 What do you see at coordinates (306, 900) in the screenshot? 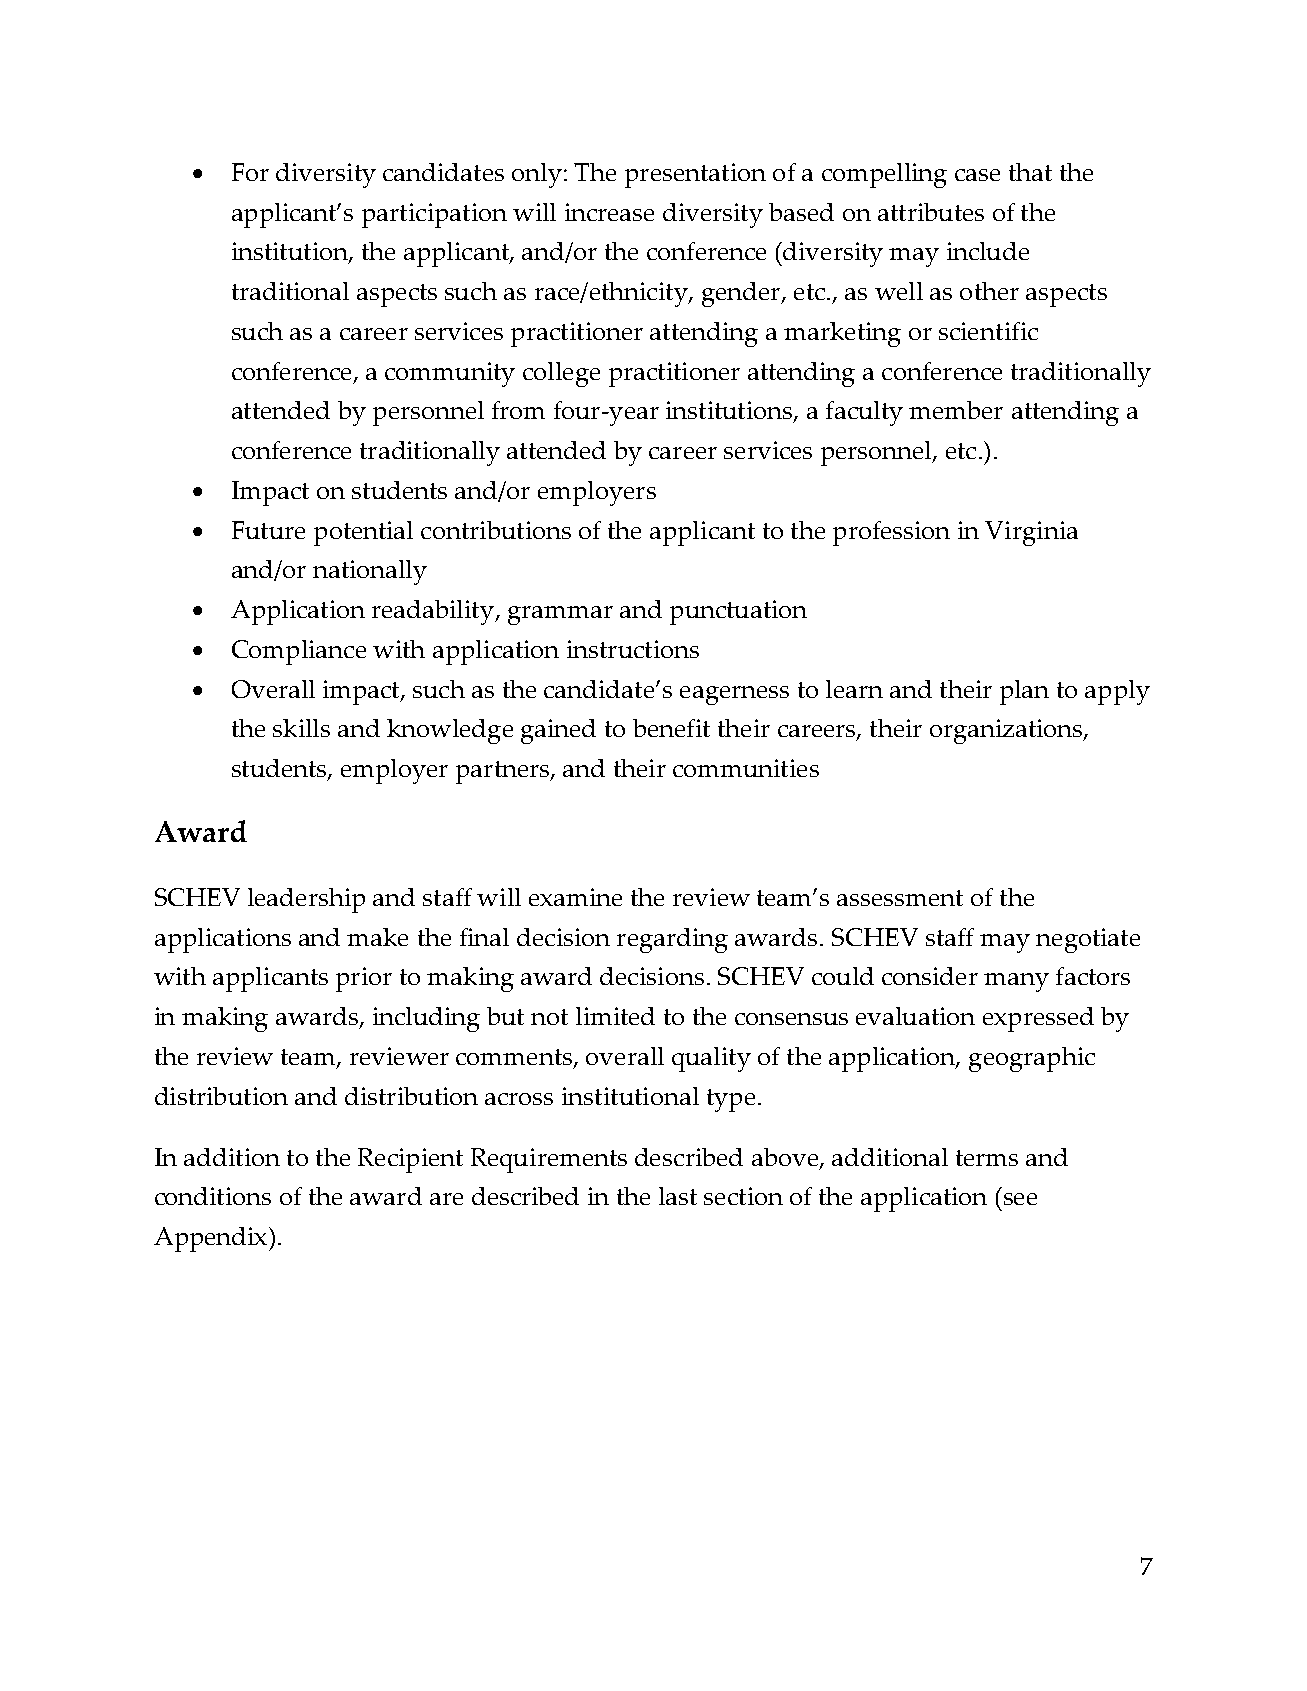
I see `leadership` at bounding box center [306, 900].
